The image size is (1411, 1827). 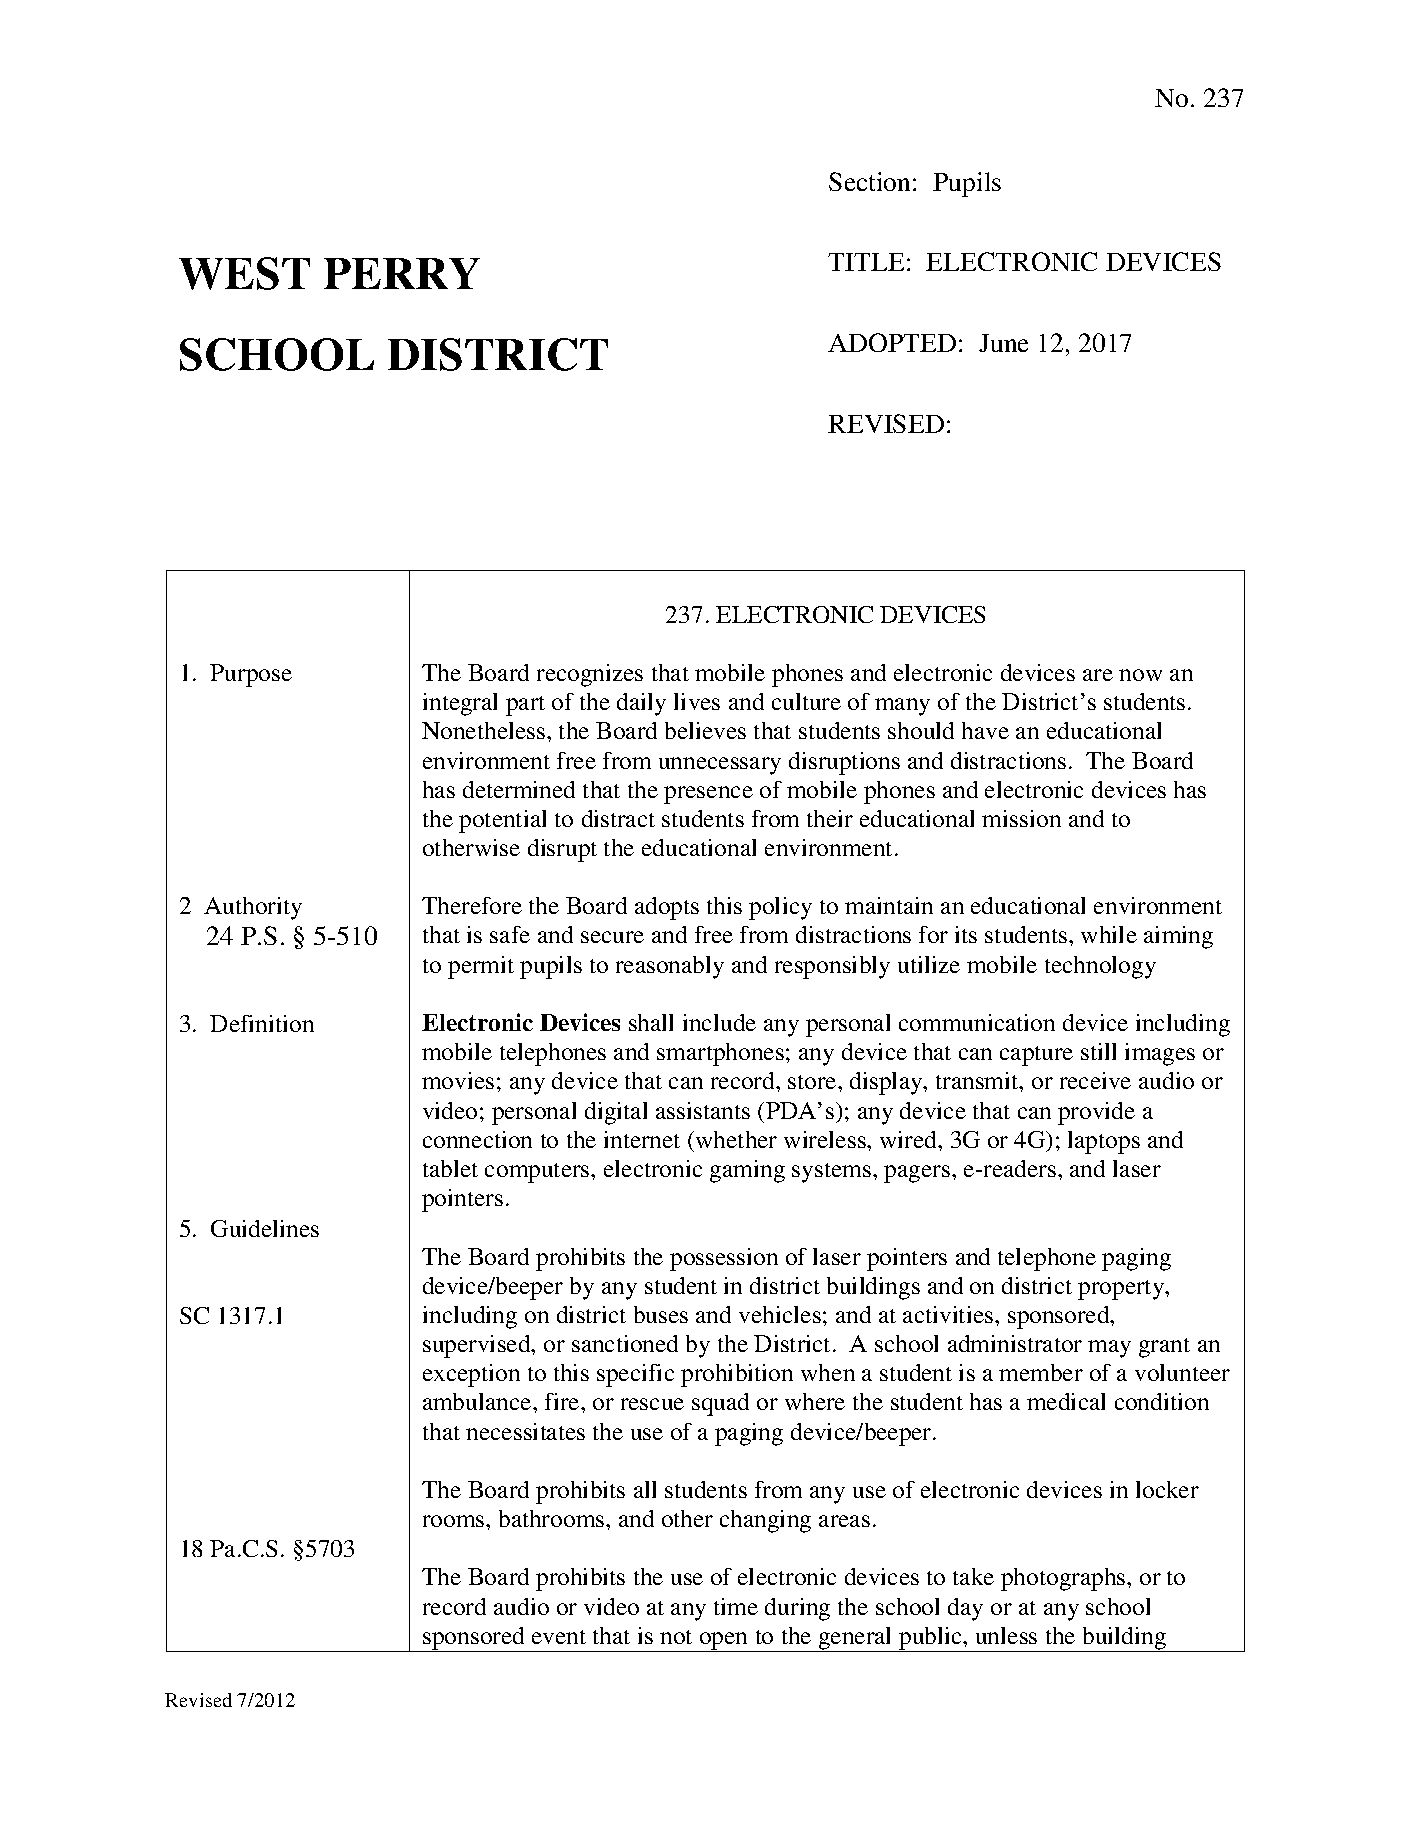 I want to click on now, so click(x=1140, y=675).
